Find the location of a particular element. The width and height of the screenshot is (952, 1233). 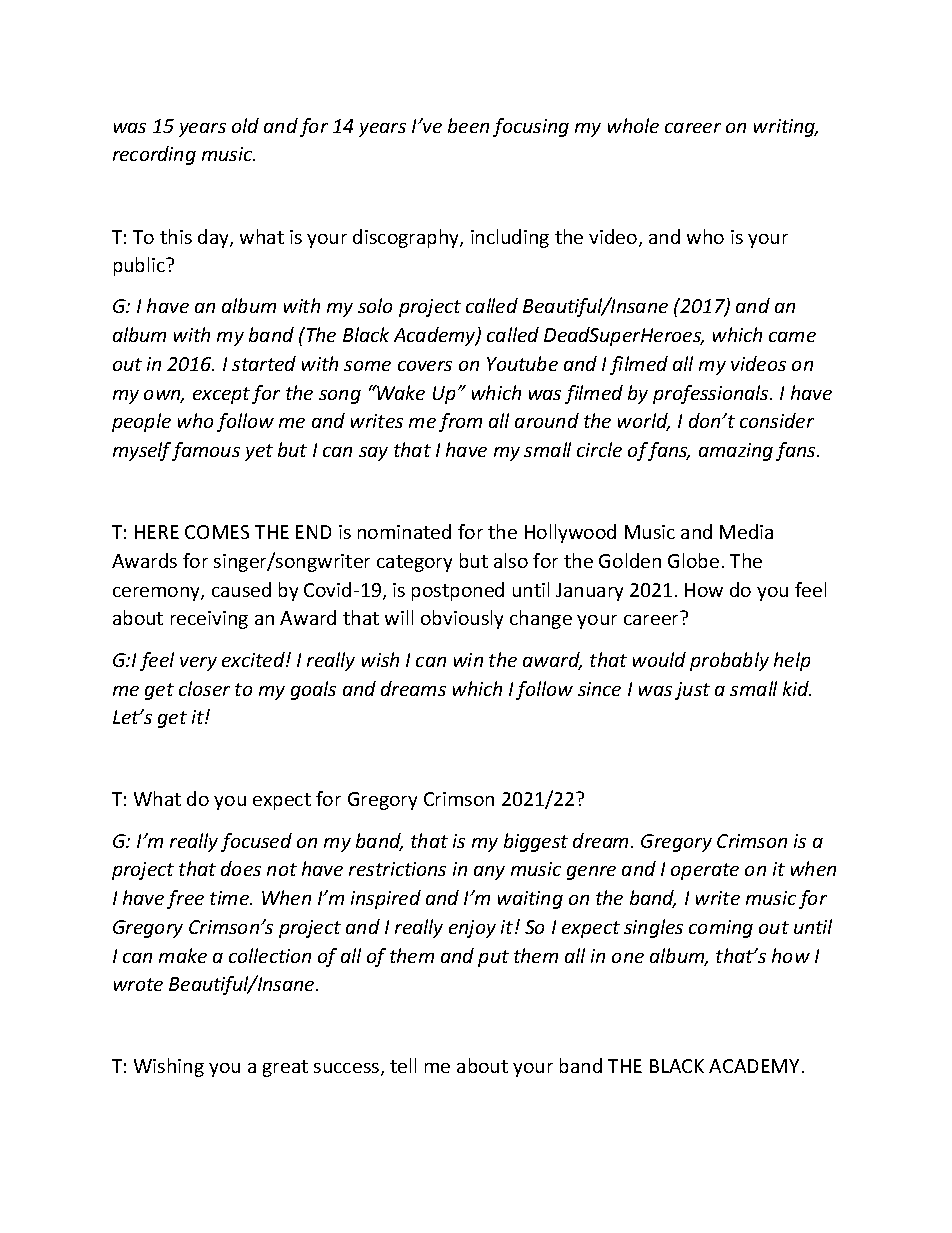

Globe is located at coordinates (693, 560).
